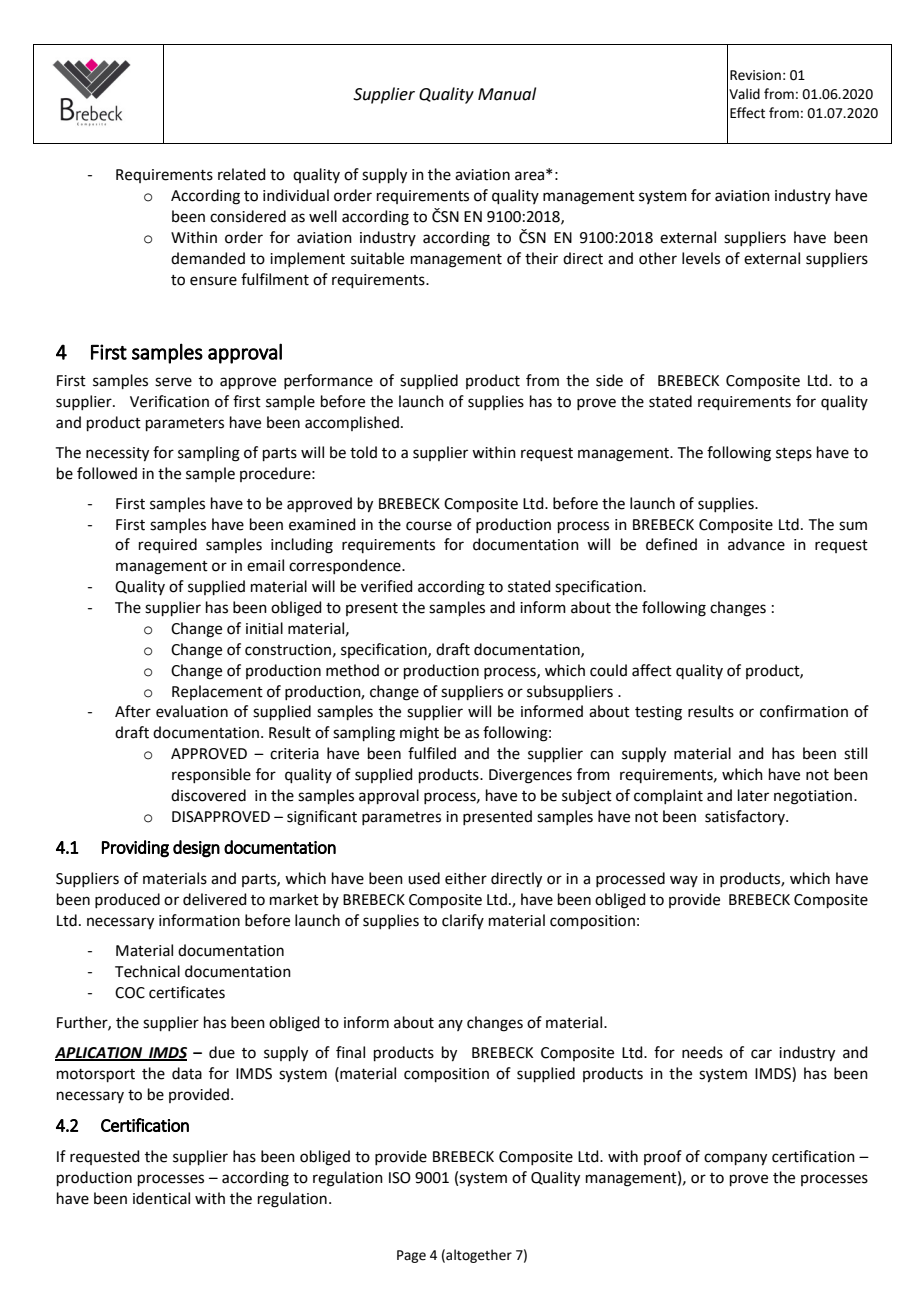 The height and width of the document is (1308, 924). I want to click on their, so click(541, 258).
